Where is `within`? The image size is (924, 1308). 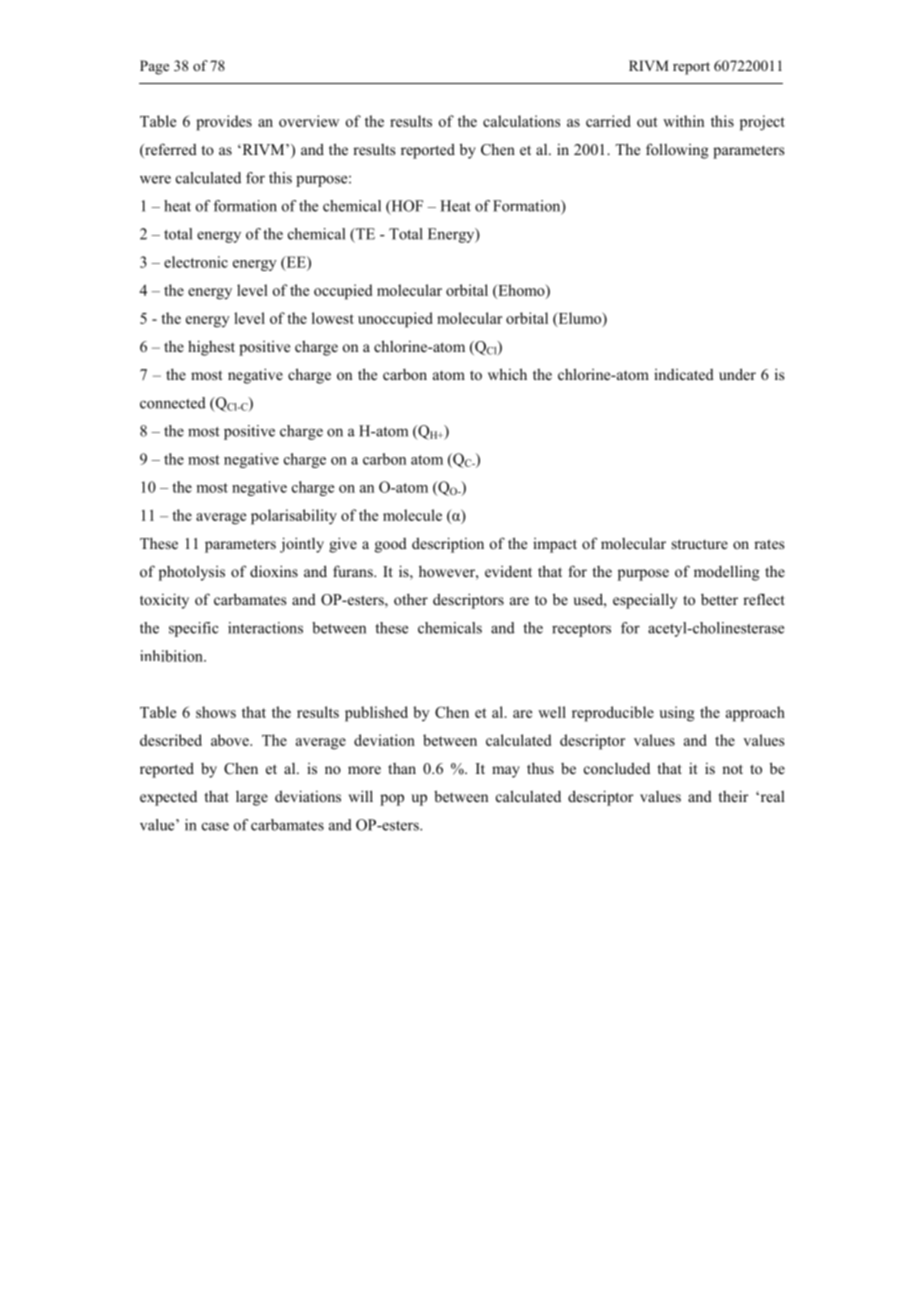 within is located at coordinates (683, 121).
